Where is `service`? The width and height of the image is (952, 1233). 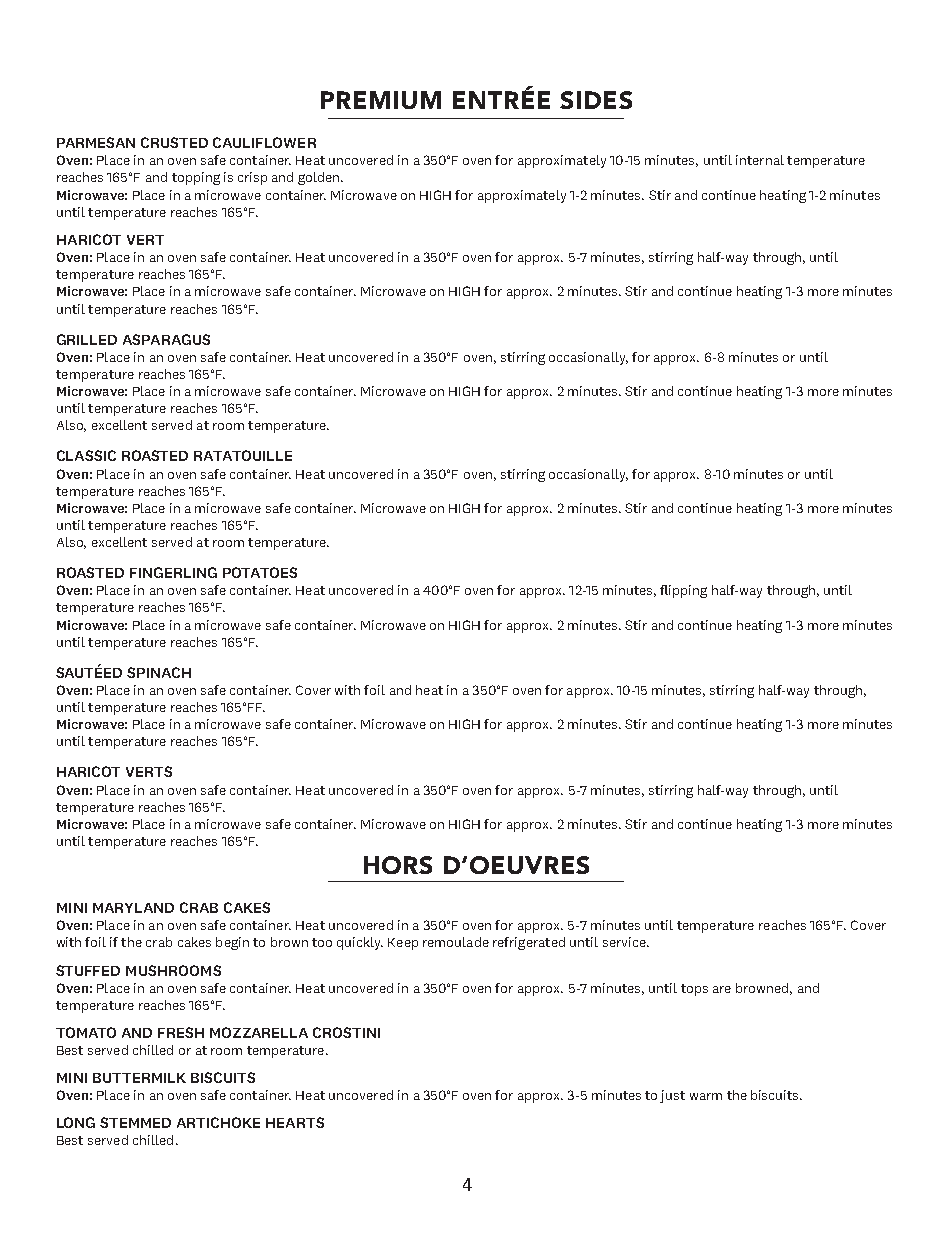
service is located at coordinates (625, 942).
